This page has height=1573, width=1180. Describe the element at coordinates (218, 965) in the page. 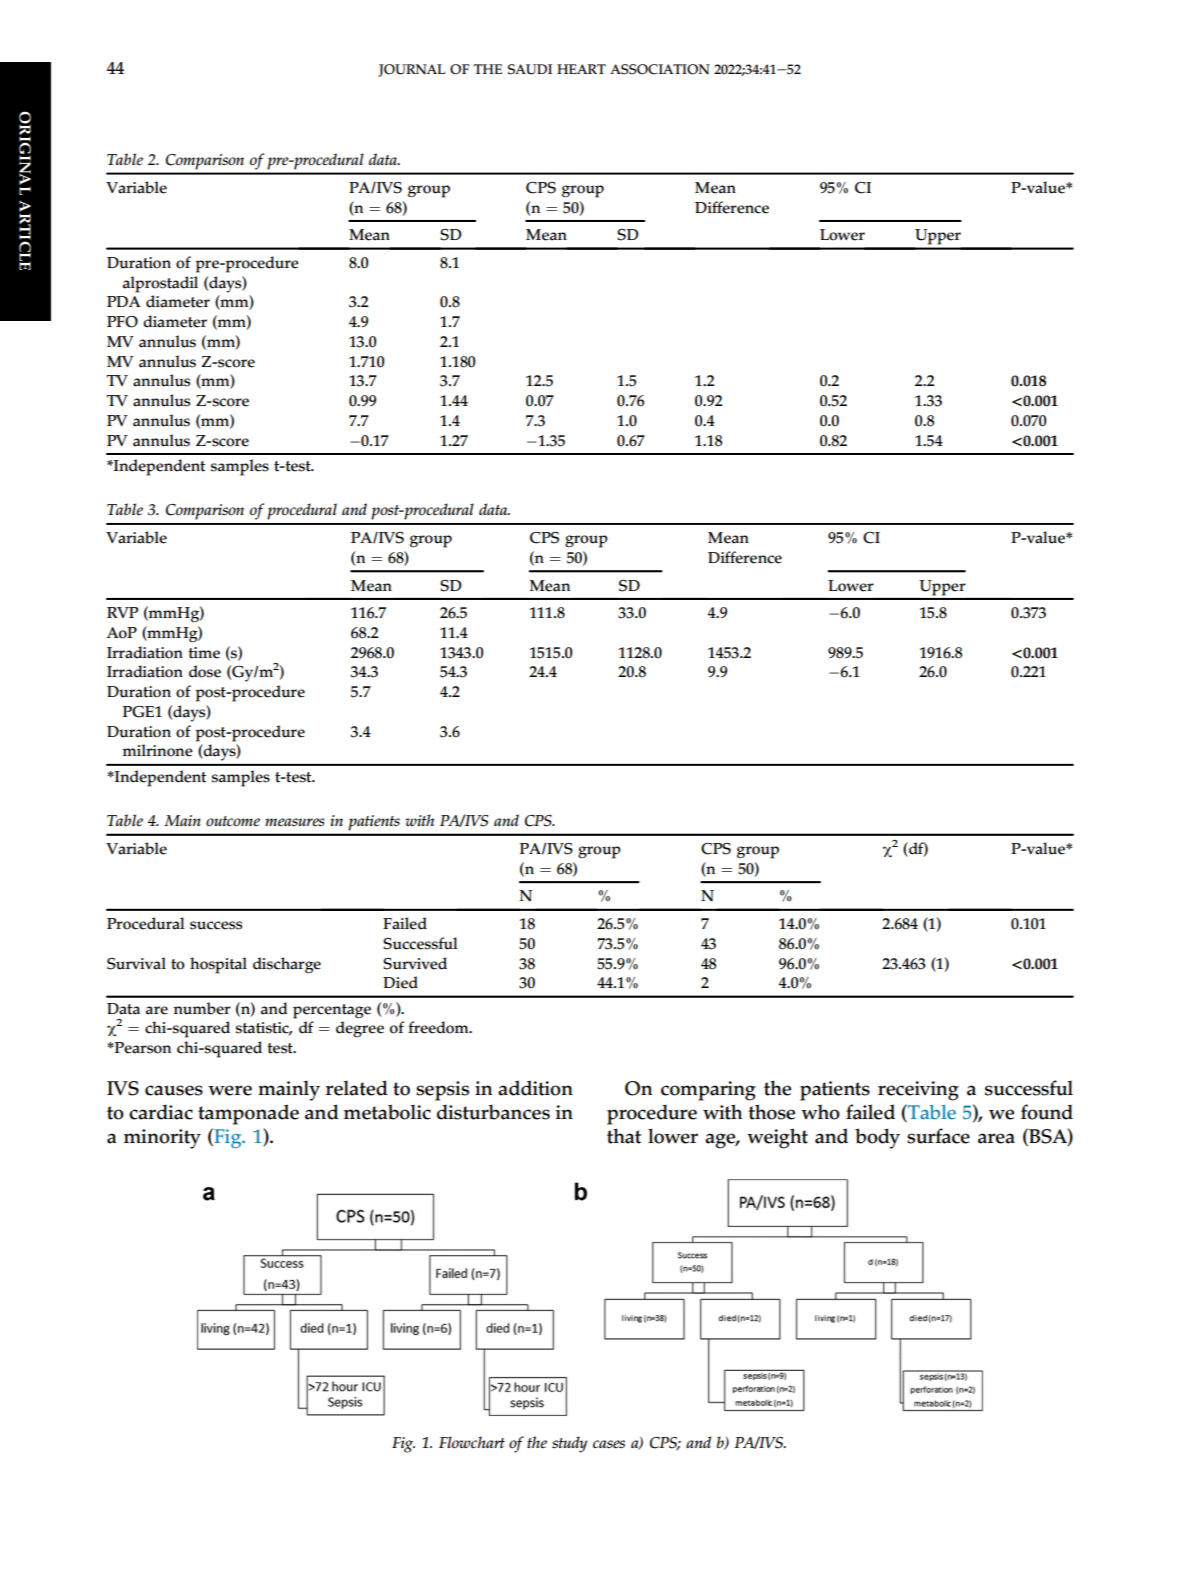

I see `hospital` at that location.
